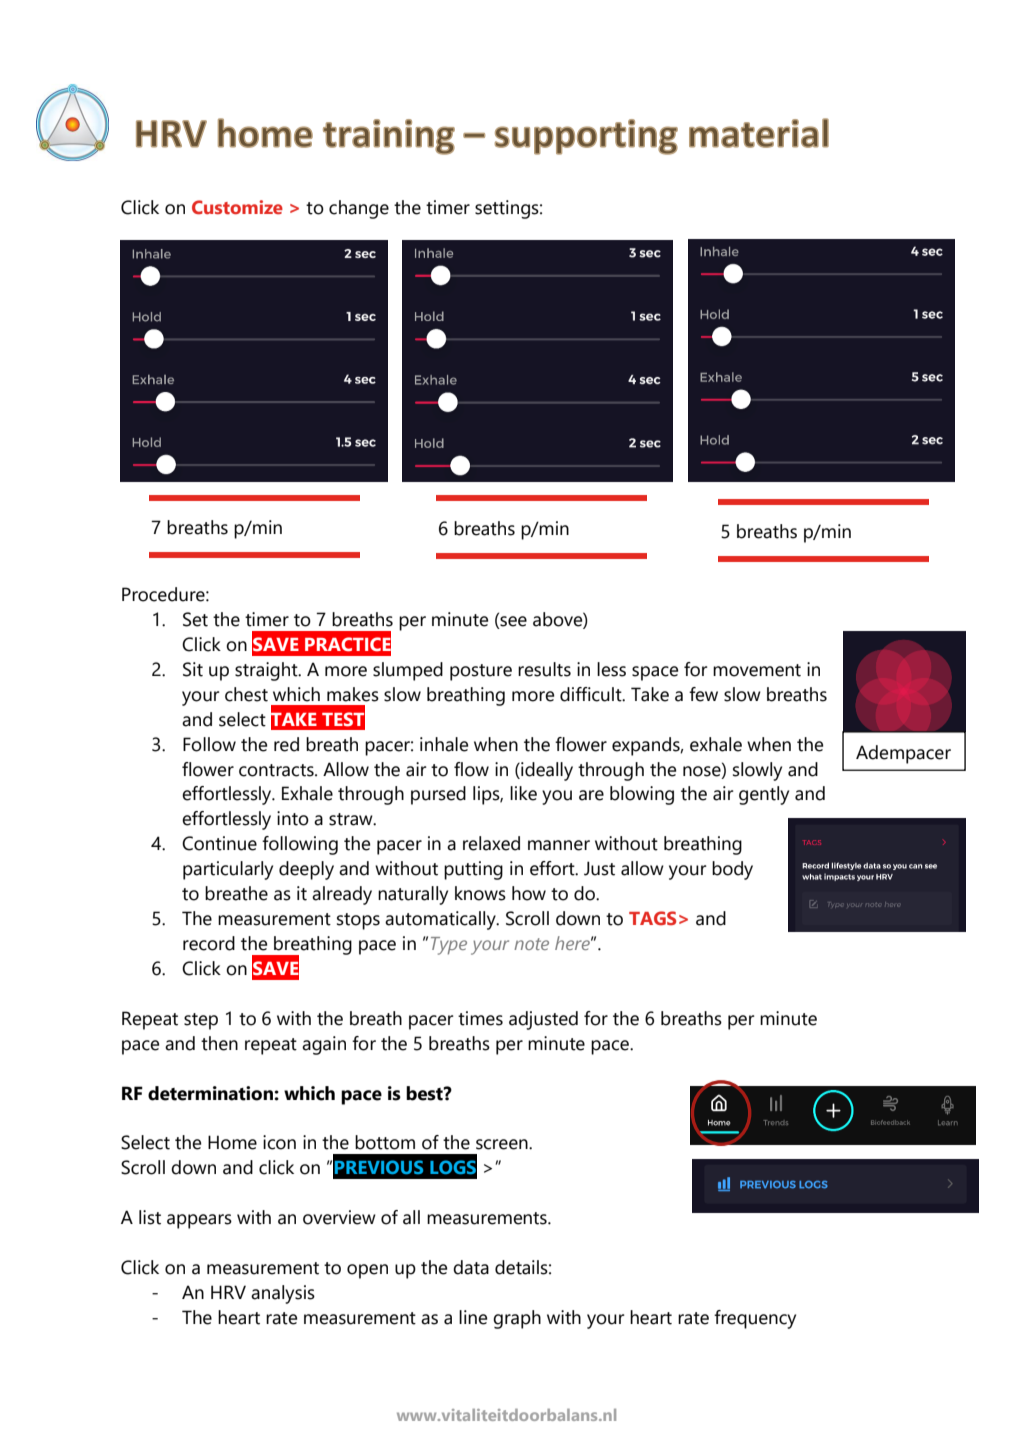 This image has height=1434, width=1014. Describe the element at coordinates (471, 1267) in the image. I see `data` at that location.
